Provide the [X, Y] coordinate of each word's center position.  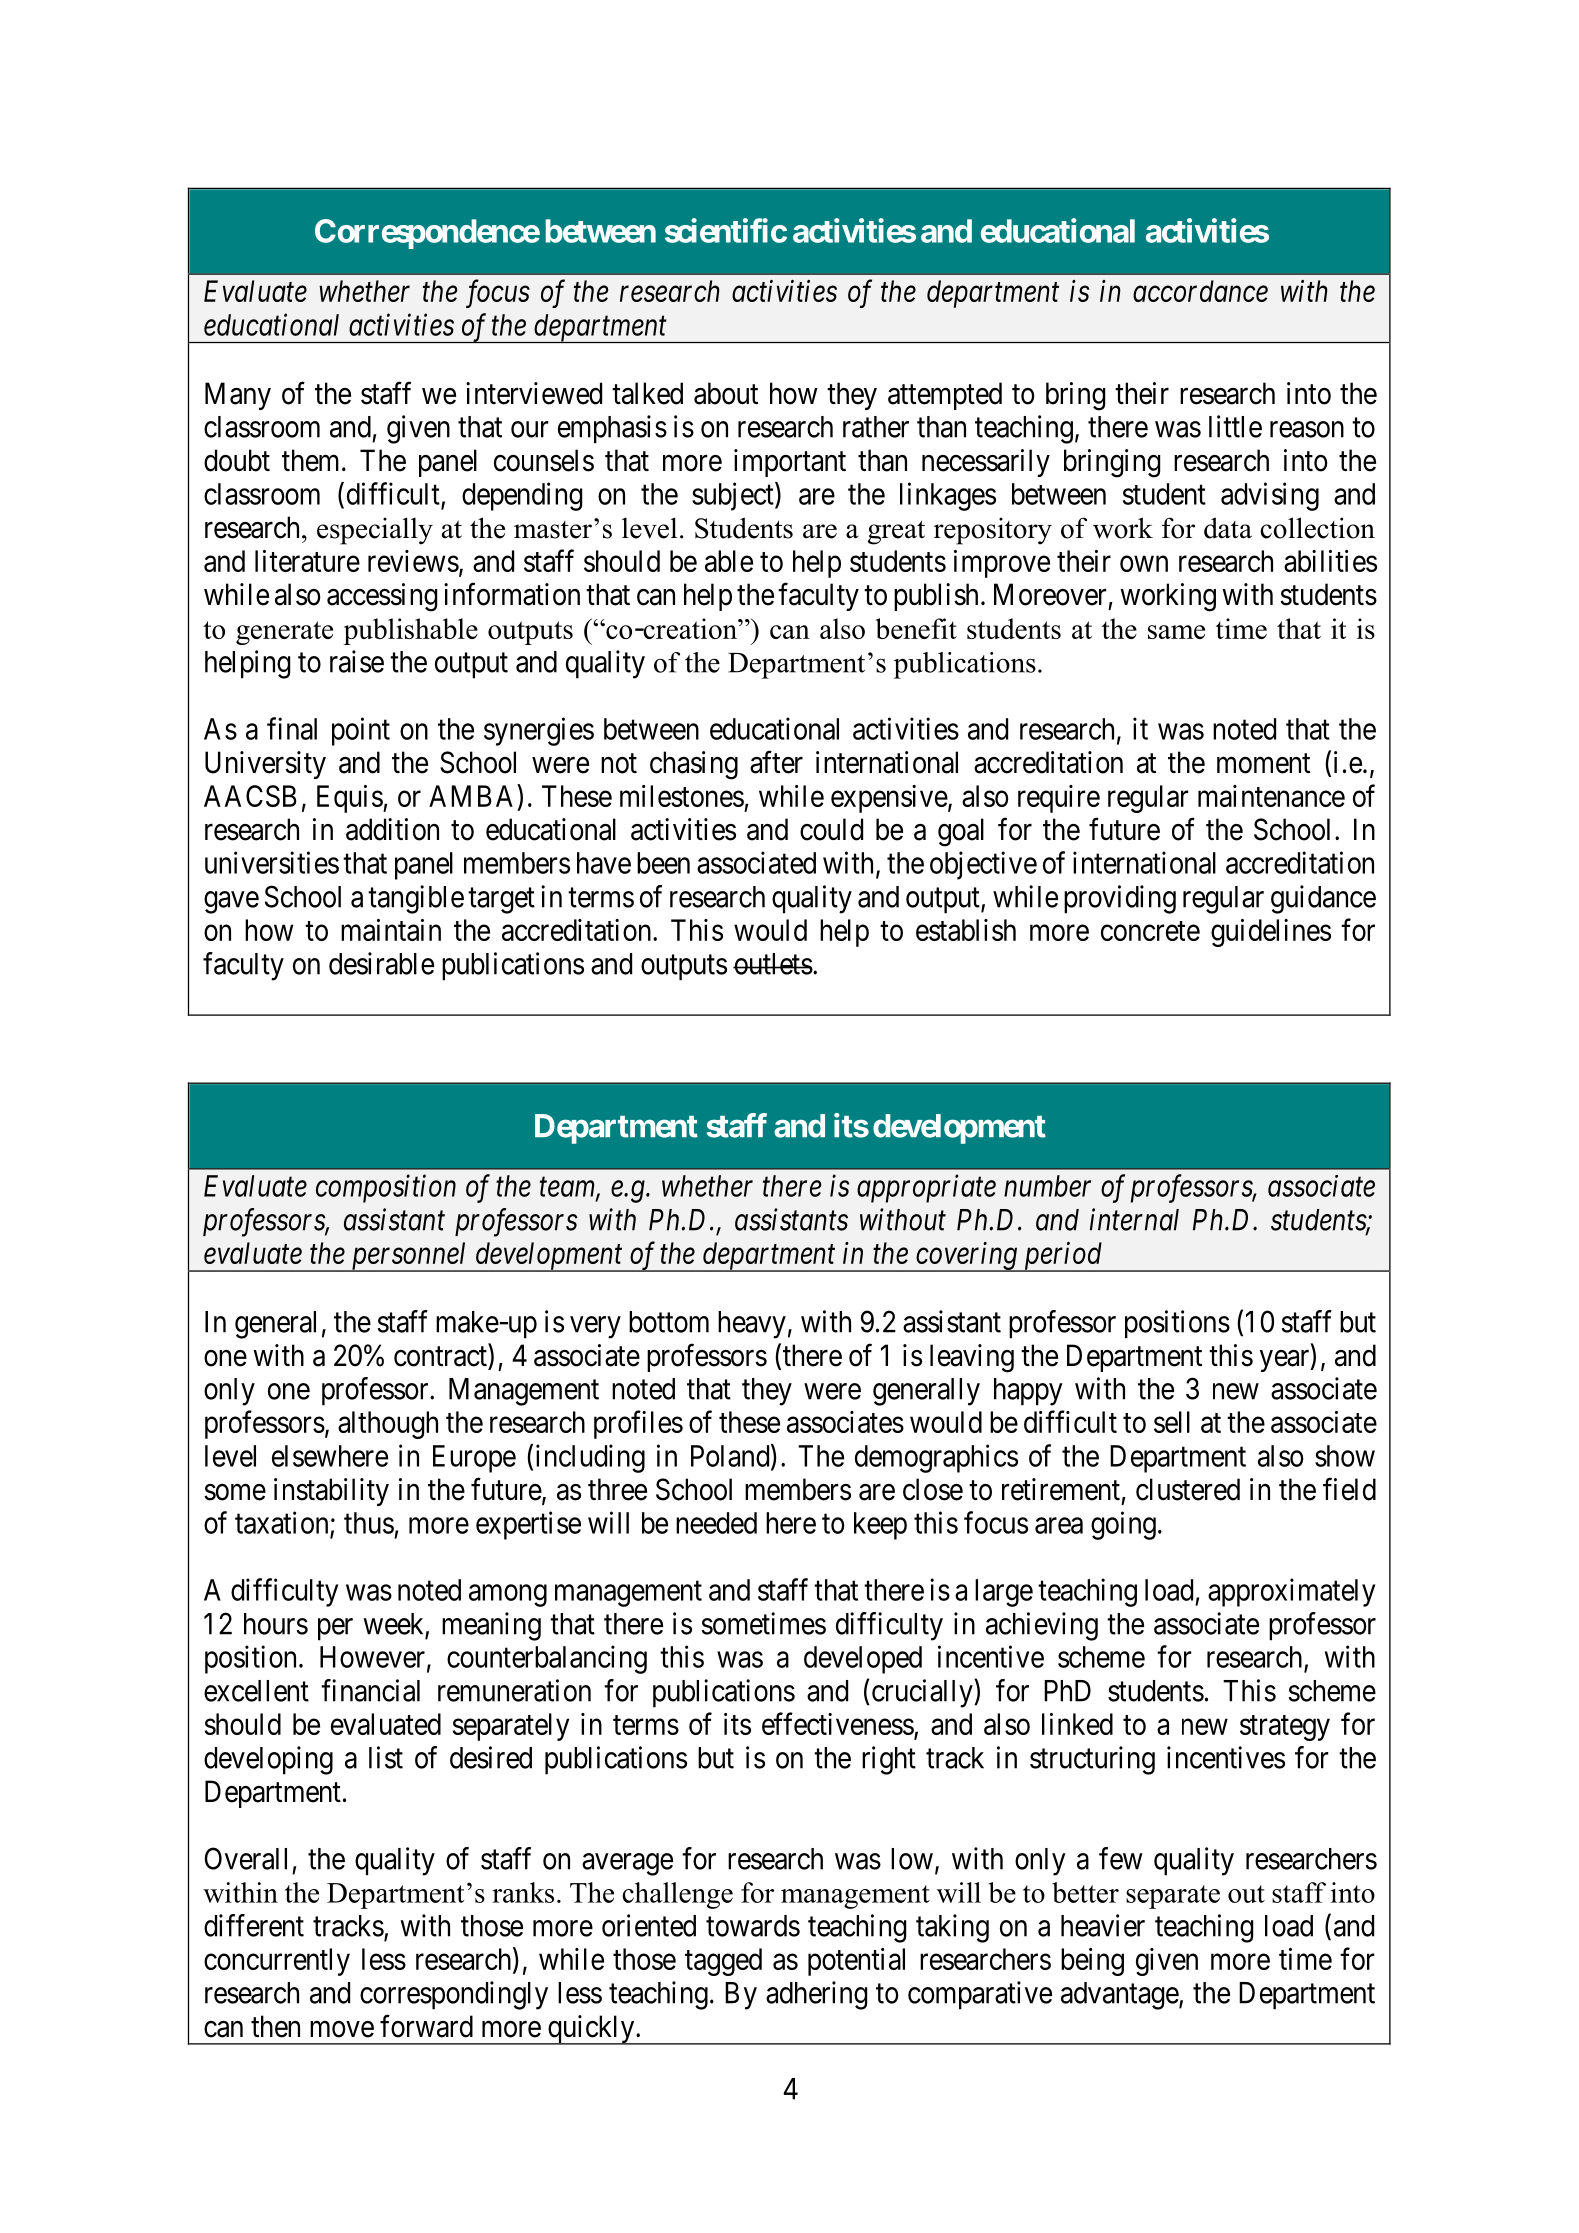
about [726, 393]
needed [716, 1523]
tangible [416, 899]
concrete [1150, 931]
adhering [816, 1995]
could [831, 829]
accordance [1200, 291]
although [388, 1425]
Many [238, 396]
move [342, 2029]
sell [1172, 1422]
